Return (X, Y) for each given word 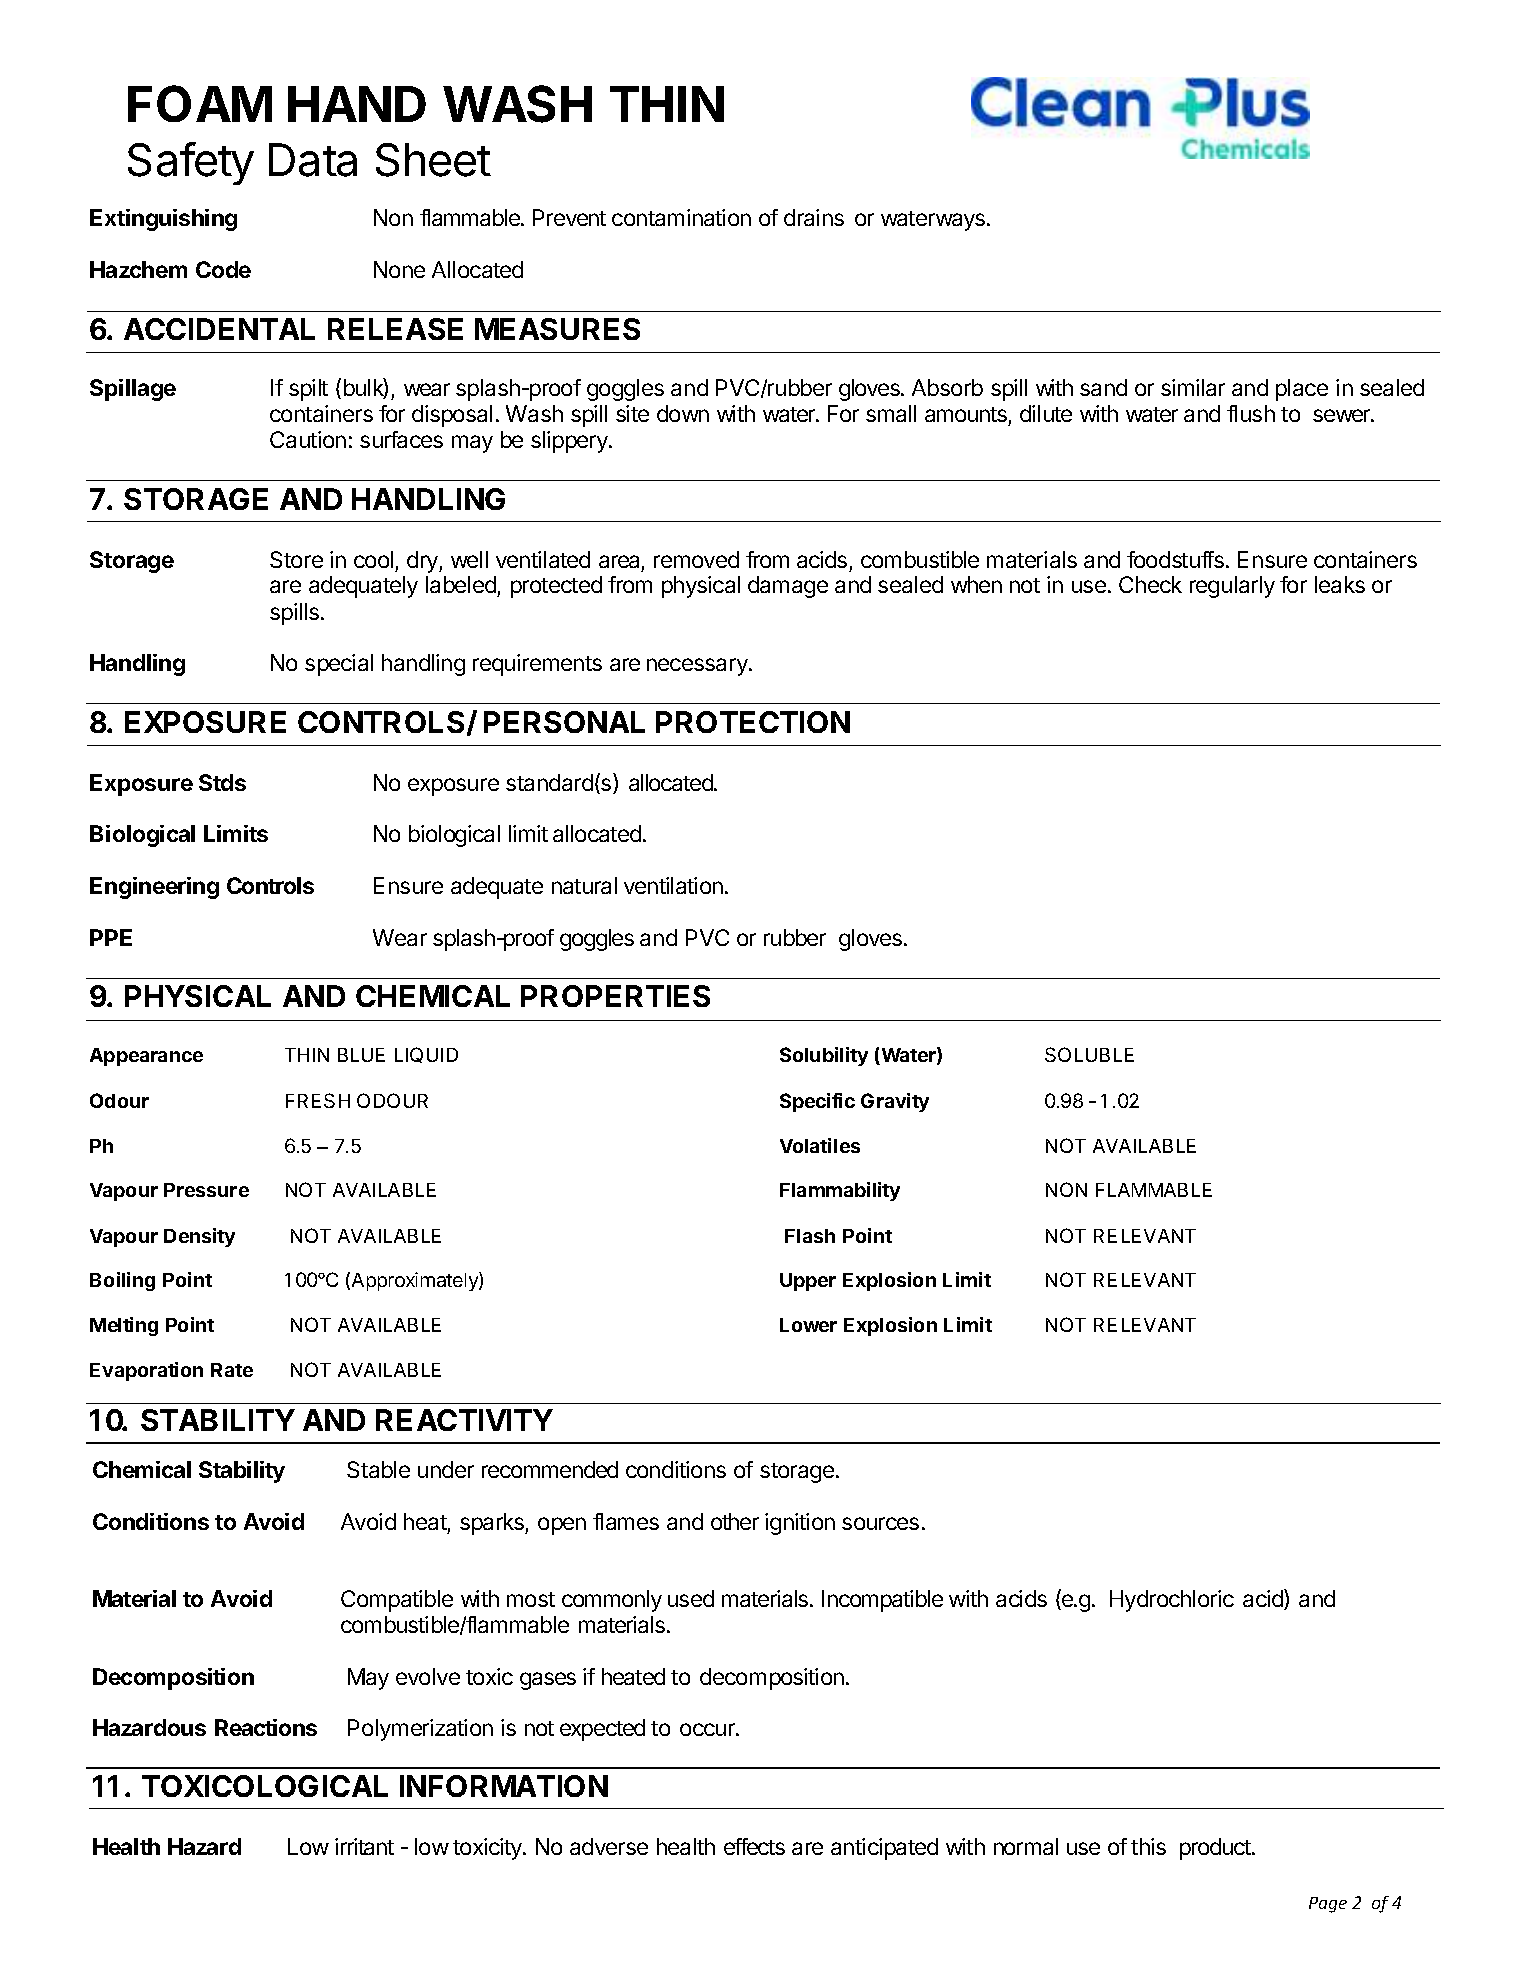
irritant (364, 1846)
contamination (681, 217)
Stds (222, 782)
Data (313, 160)
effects (754, 1846)
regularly (1232, 587)
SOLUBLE (1089, 1054)
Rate (232, 1370)
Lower (808, 1325)
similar (1193, 387)
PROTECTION (753, 722)
